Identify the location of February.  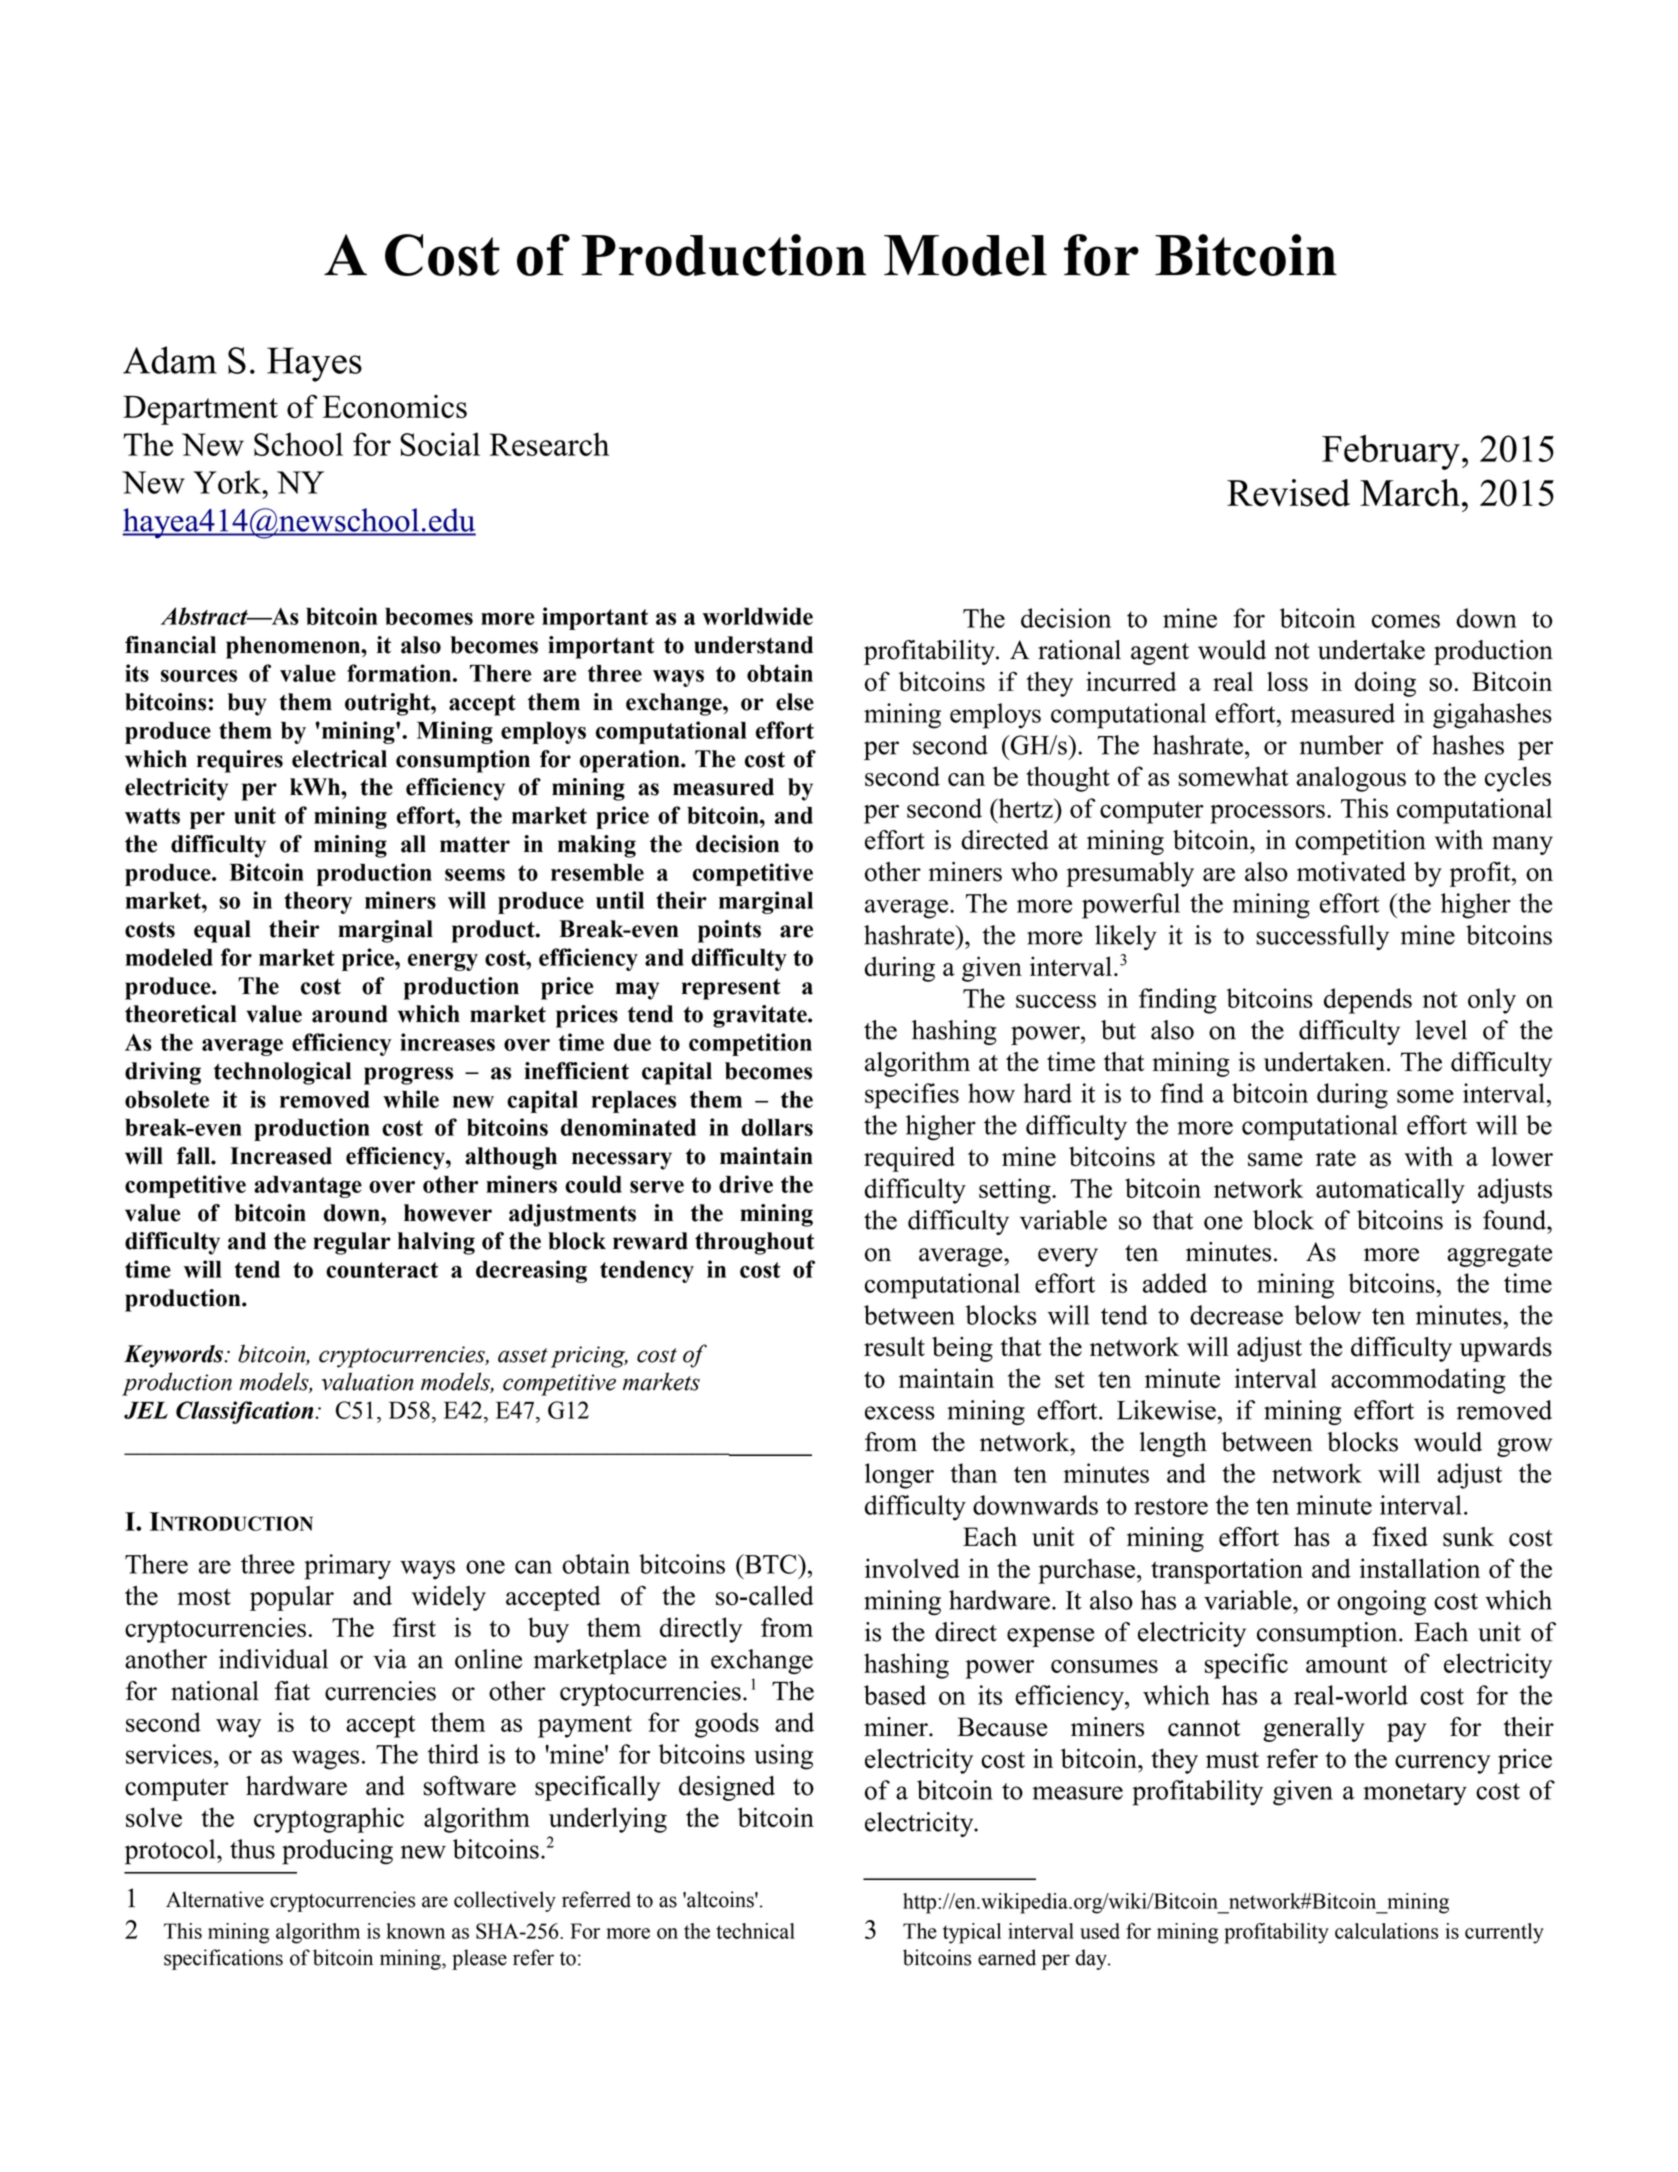
(1391, 452).
